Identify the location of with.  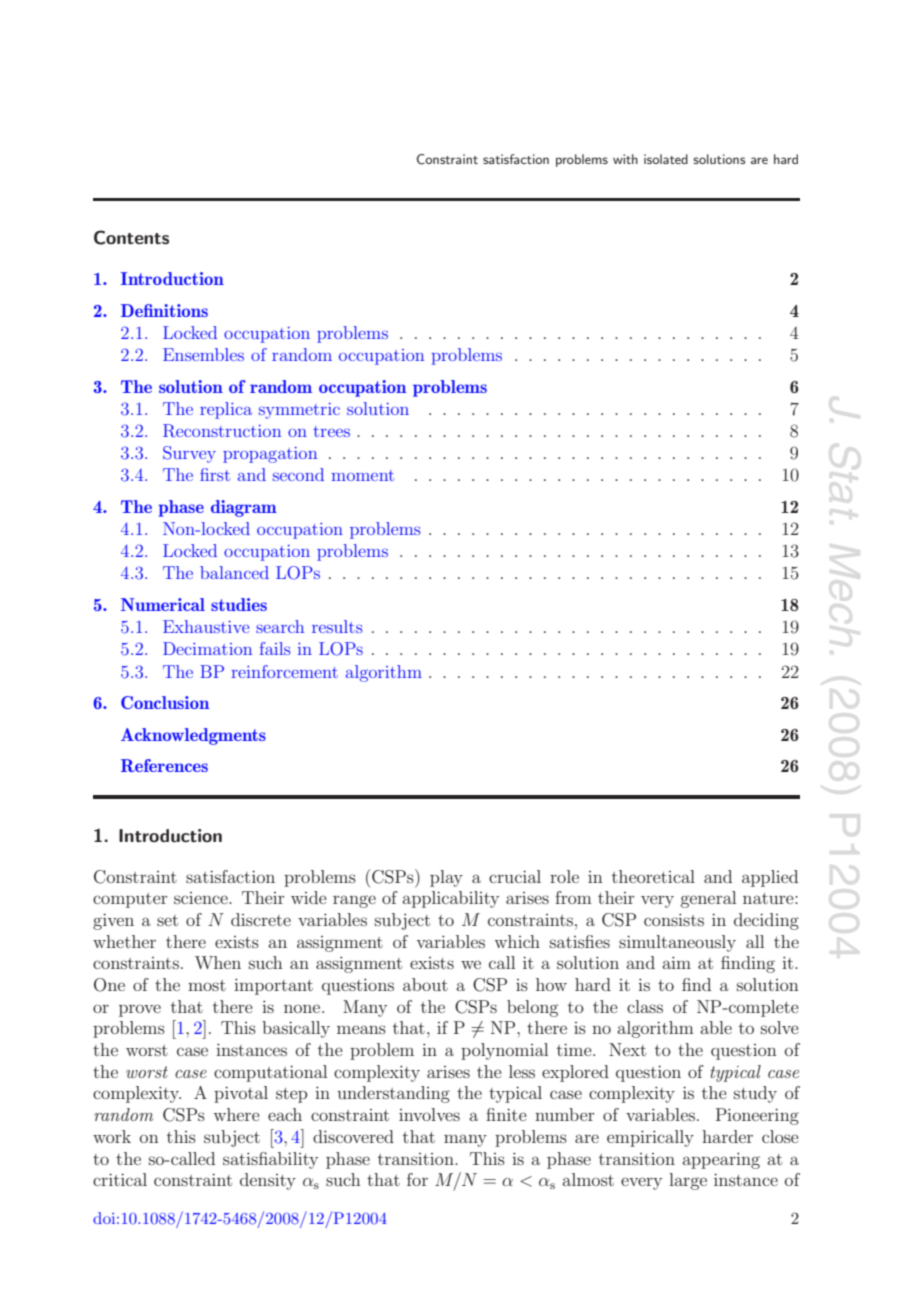
(625, 159).
